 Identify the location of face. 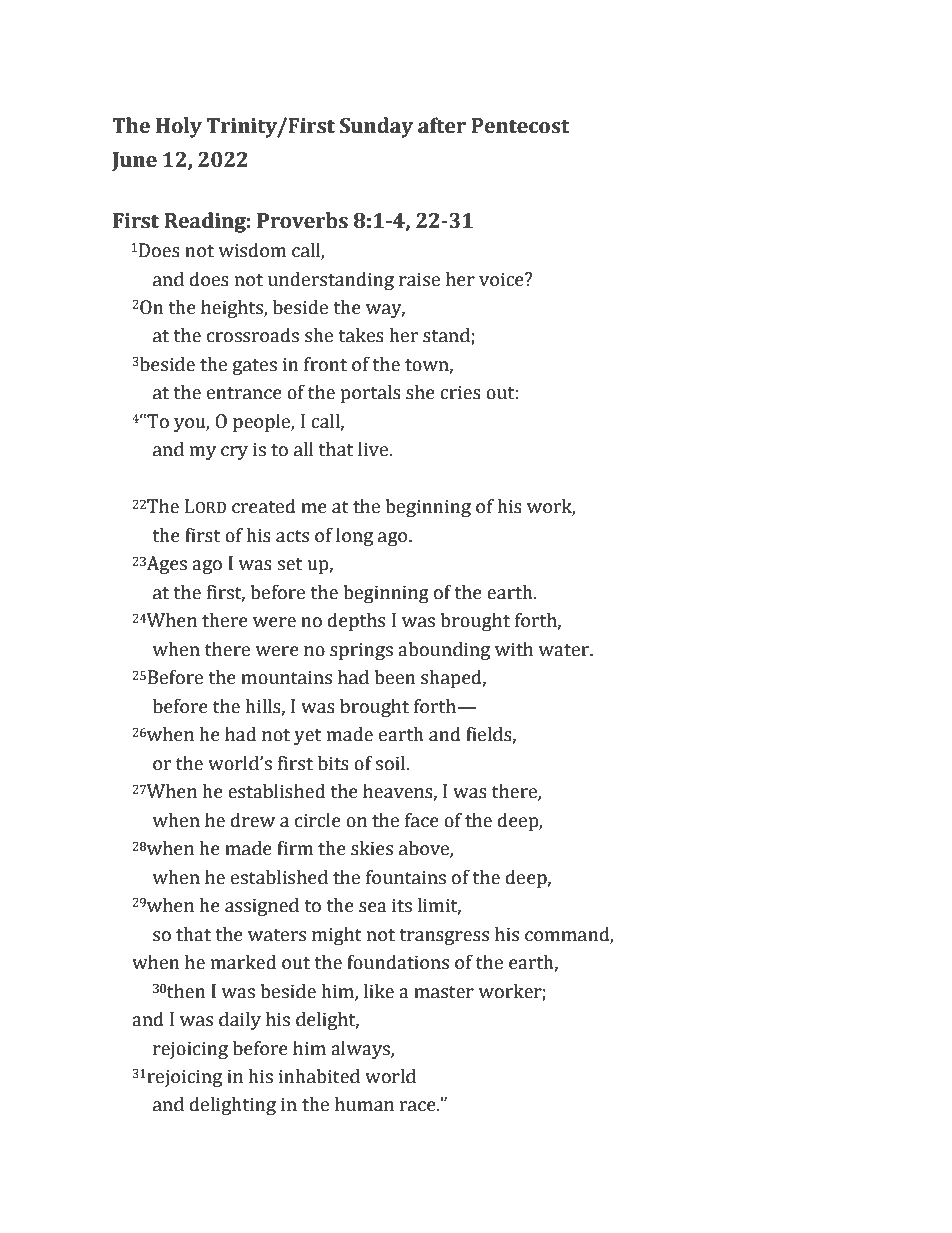
(422, 820).
